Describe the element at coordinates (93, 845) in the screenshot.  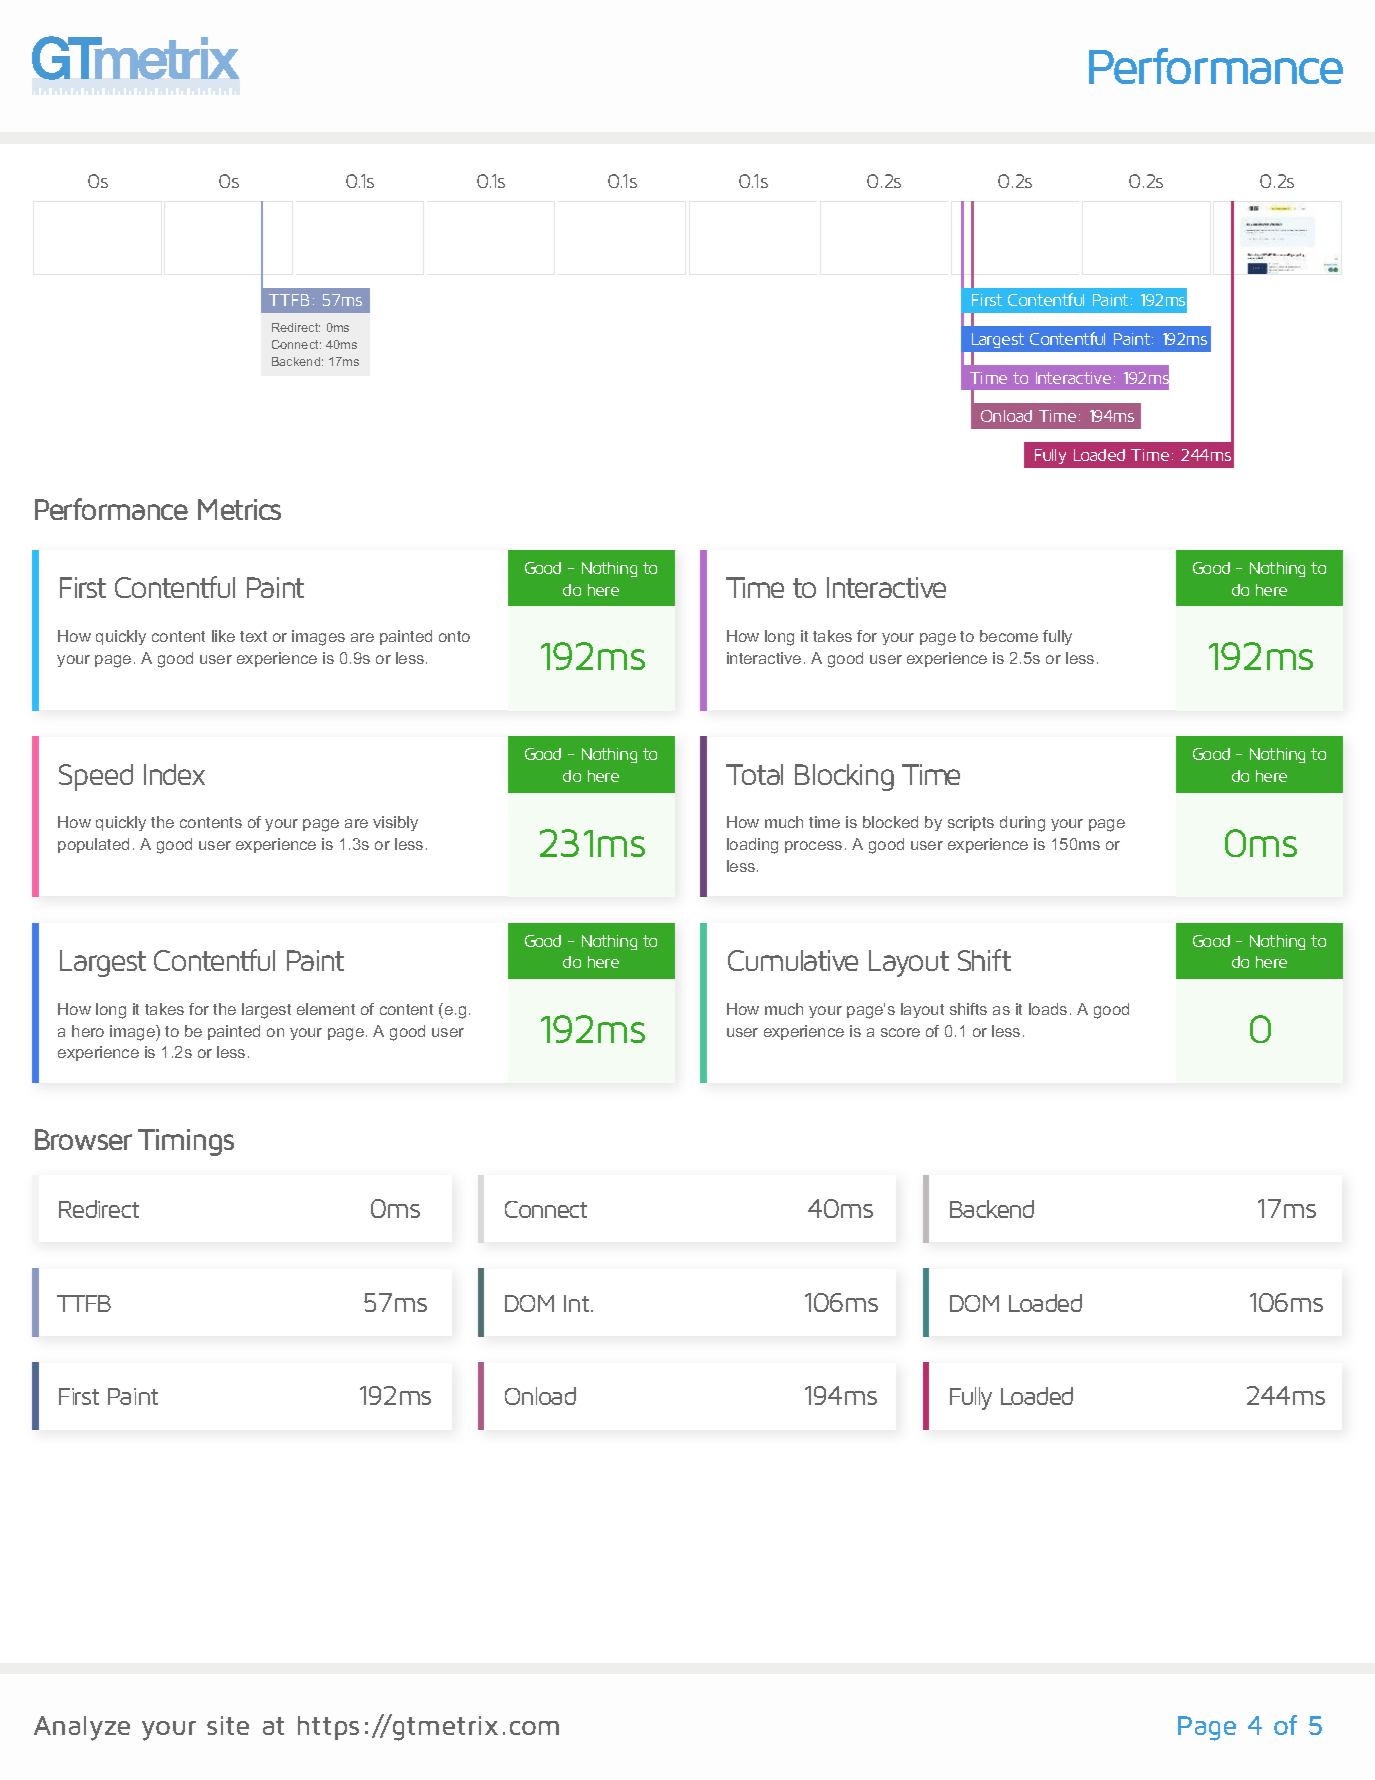
I see `populated` at that location.
